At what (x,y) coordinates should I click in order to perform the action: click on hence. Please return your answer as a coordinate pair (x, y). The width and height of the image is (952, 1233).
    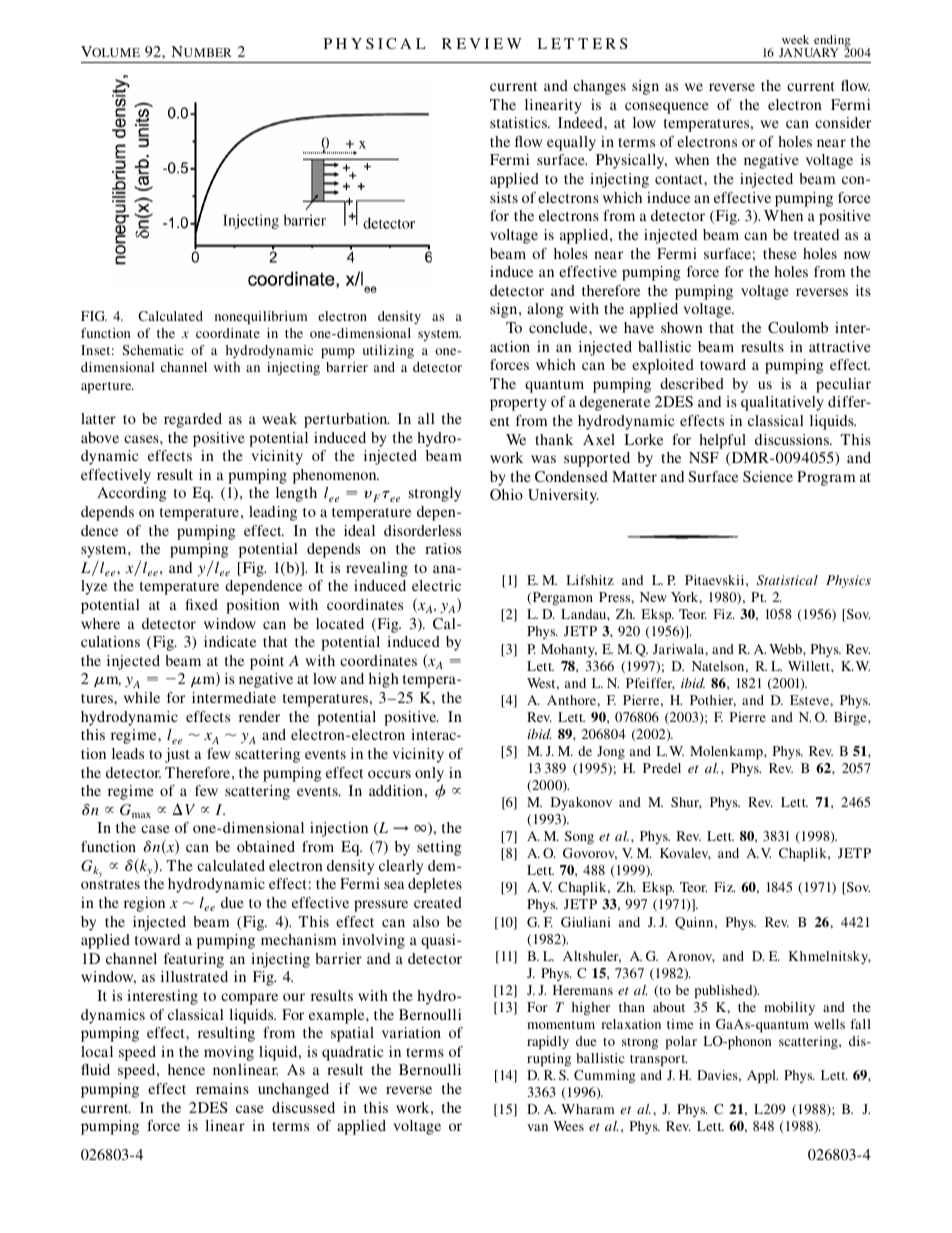
    Looking at the image, I should click on (186, 1069).
